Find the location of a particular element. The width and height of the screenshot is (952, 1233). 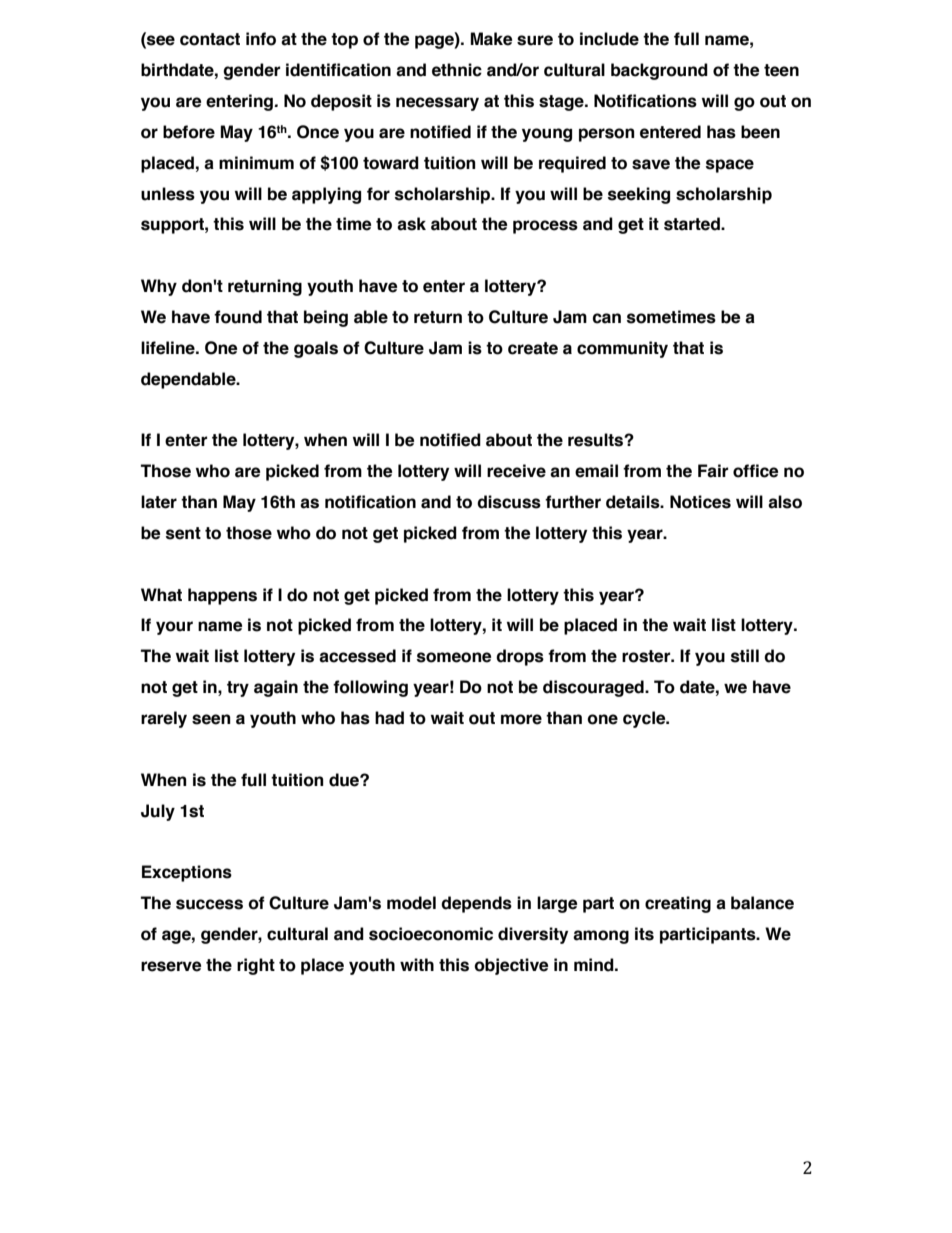

sent is located at coordinates (183, 533).
